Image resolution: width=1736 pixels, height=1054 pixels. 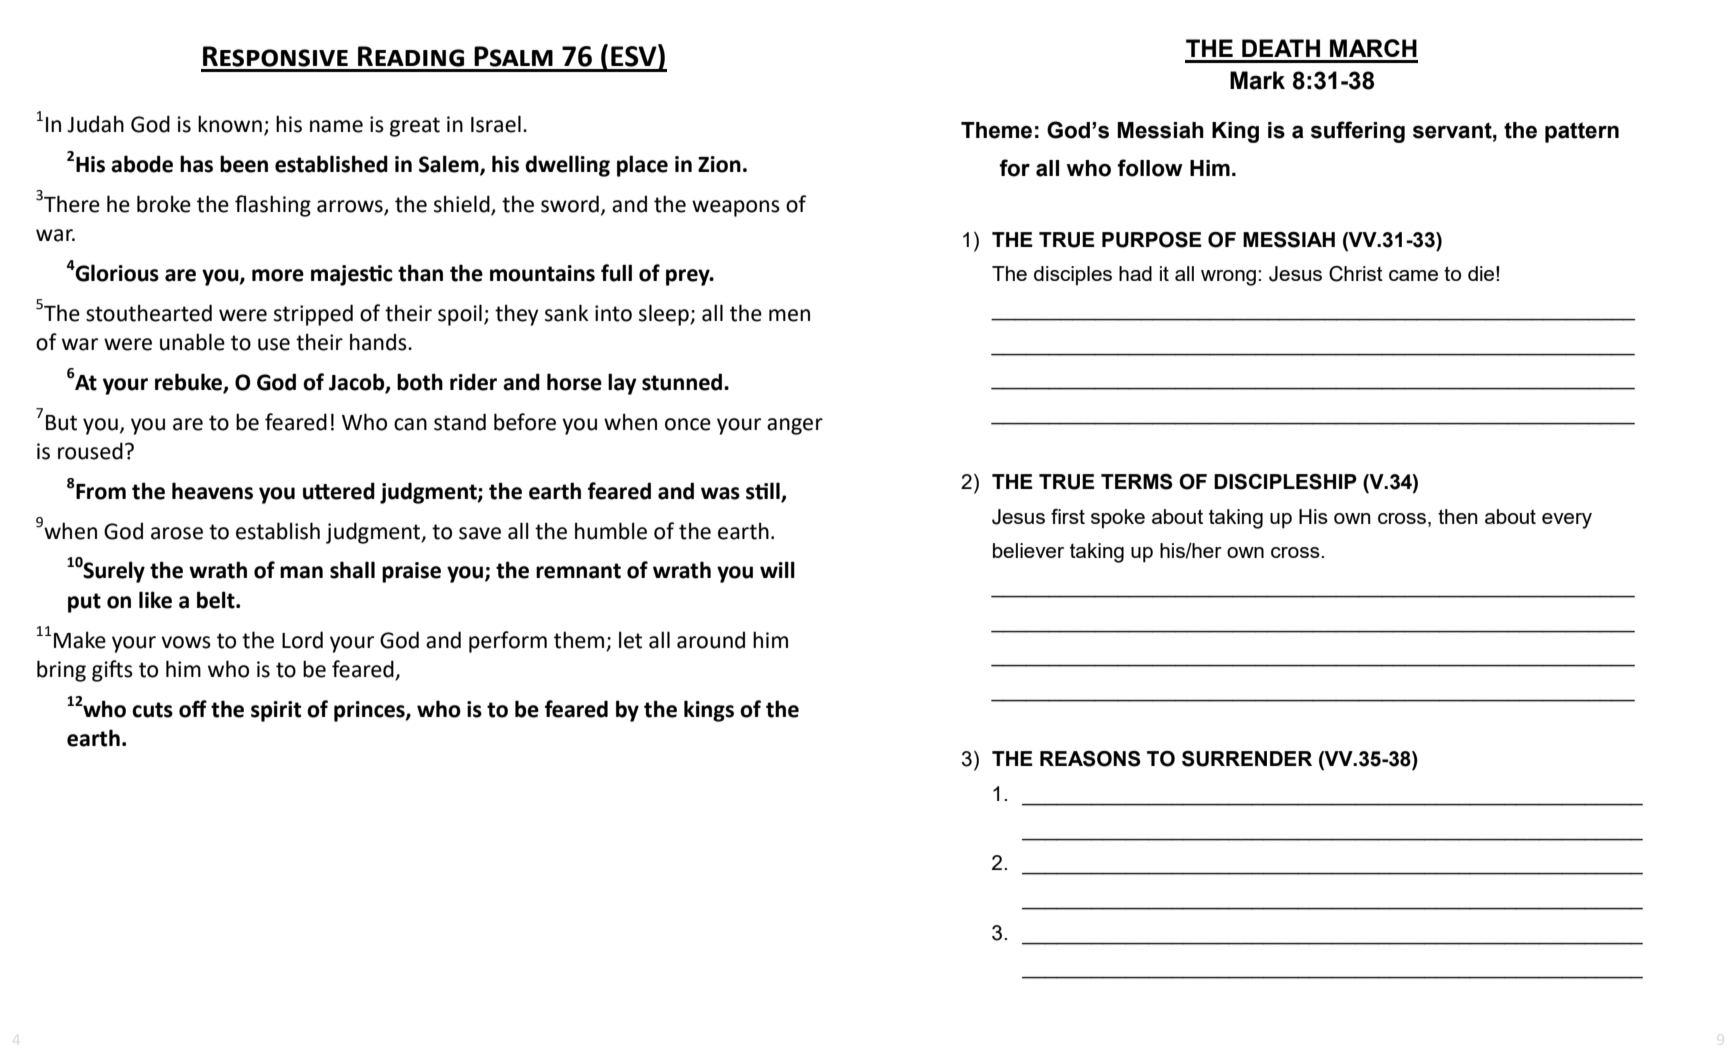 I want to click on sleep, so click(x=665, y=315).
